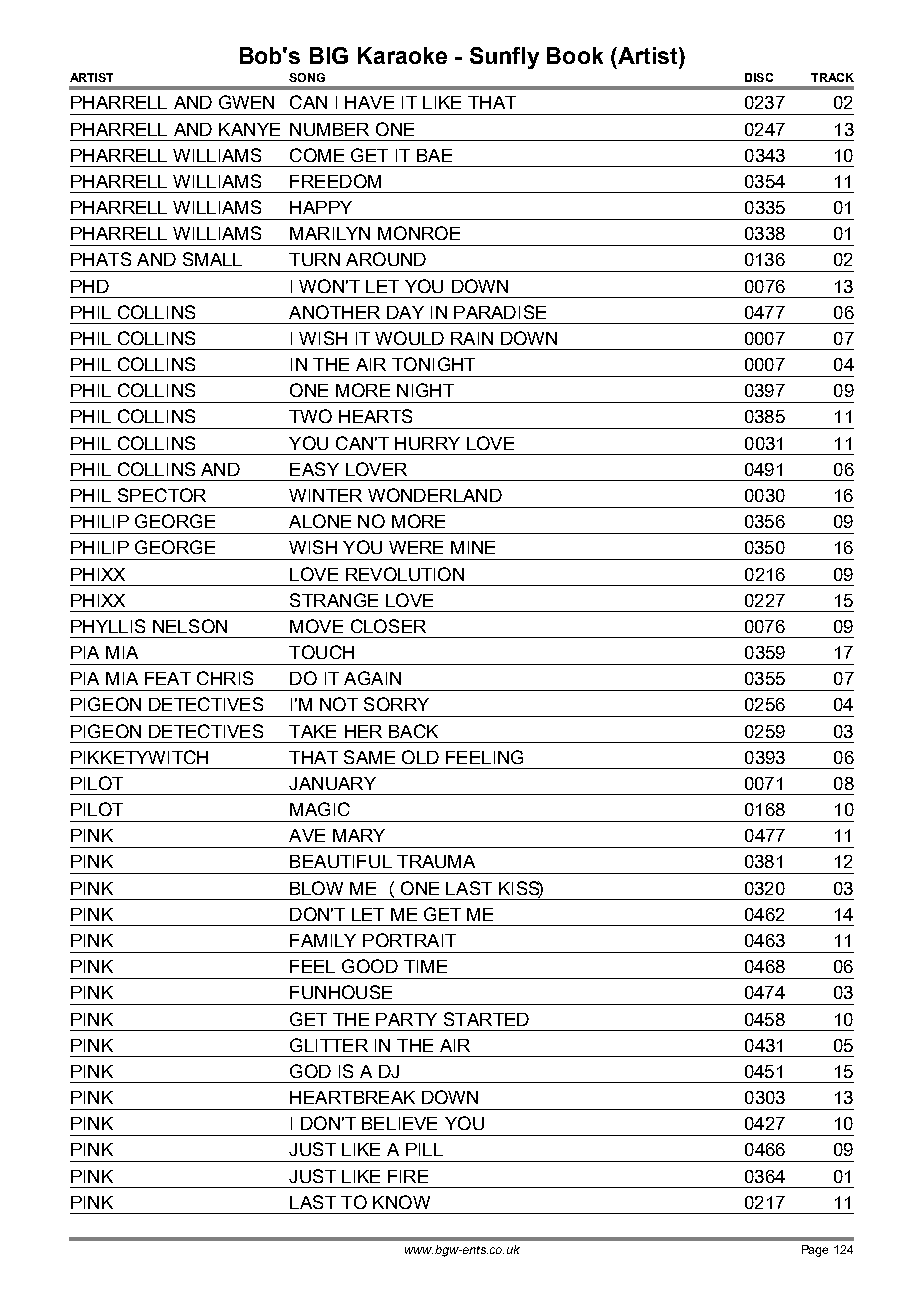 This screenshot has width=924, height=1308. Describe the element at coordinates (759, 77) in the screenshot. I see `DISC` at that location.
